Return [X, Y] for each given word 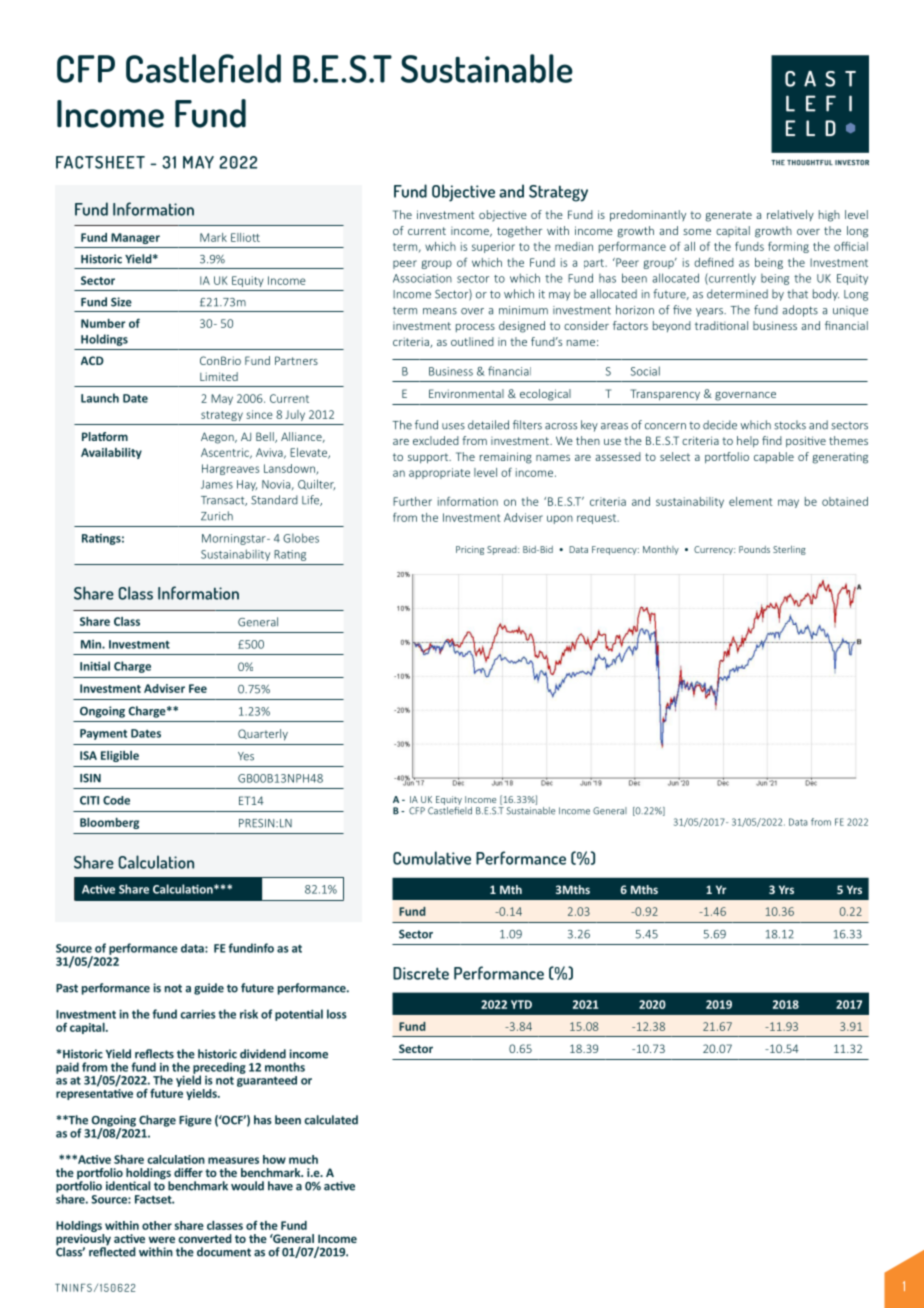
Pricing [470, 550]
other [157, 1225]
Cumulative [432, 858]
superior [493, 247]
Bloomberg [109, 823]
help [748, 442]
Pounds [754, 549]
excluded [436, 440]
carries [198, 1014]
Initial [95, 666]
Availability [111, 453]
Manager [135, 238]
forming [788, 247]
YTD [521, 1004]
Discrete [421, 973]
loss [337, 1014]
